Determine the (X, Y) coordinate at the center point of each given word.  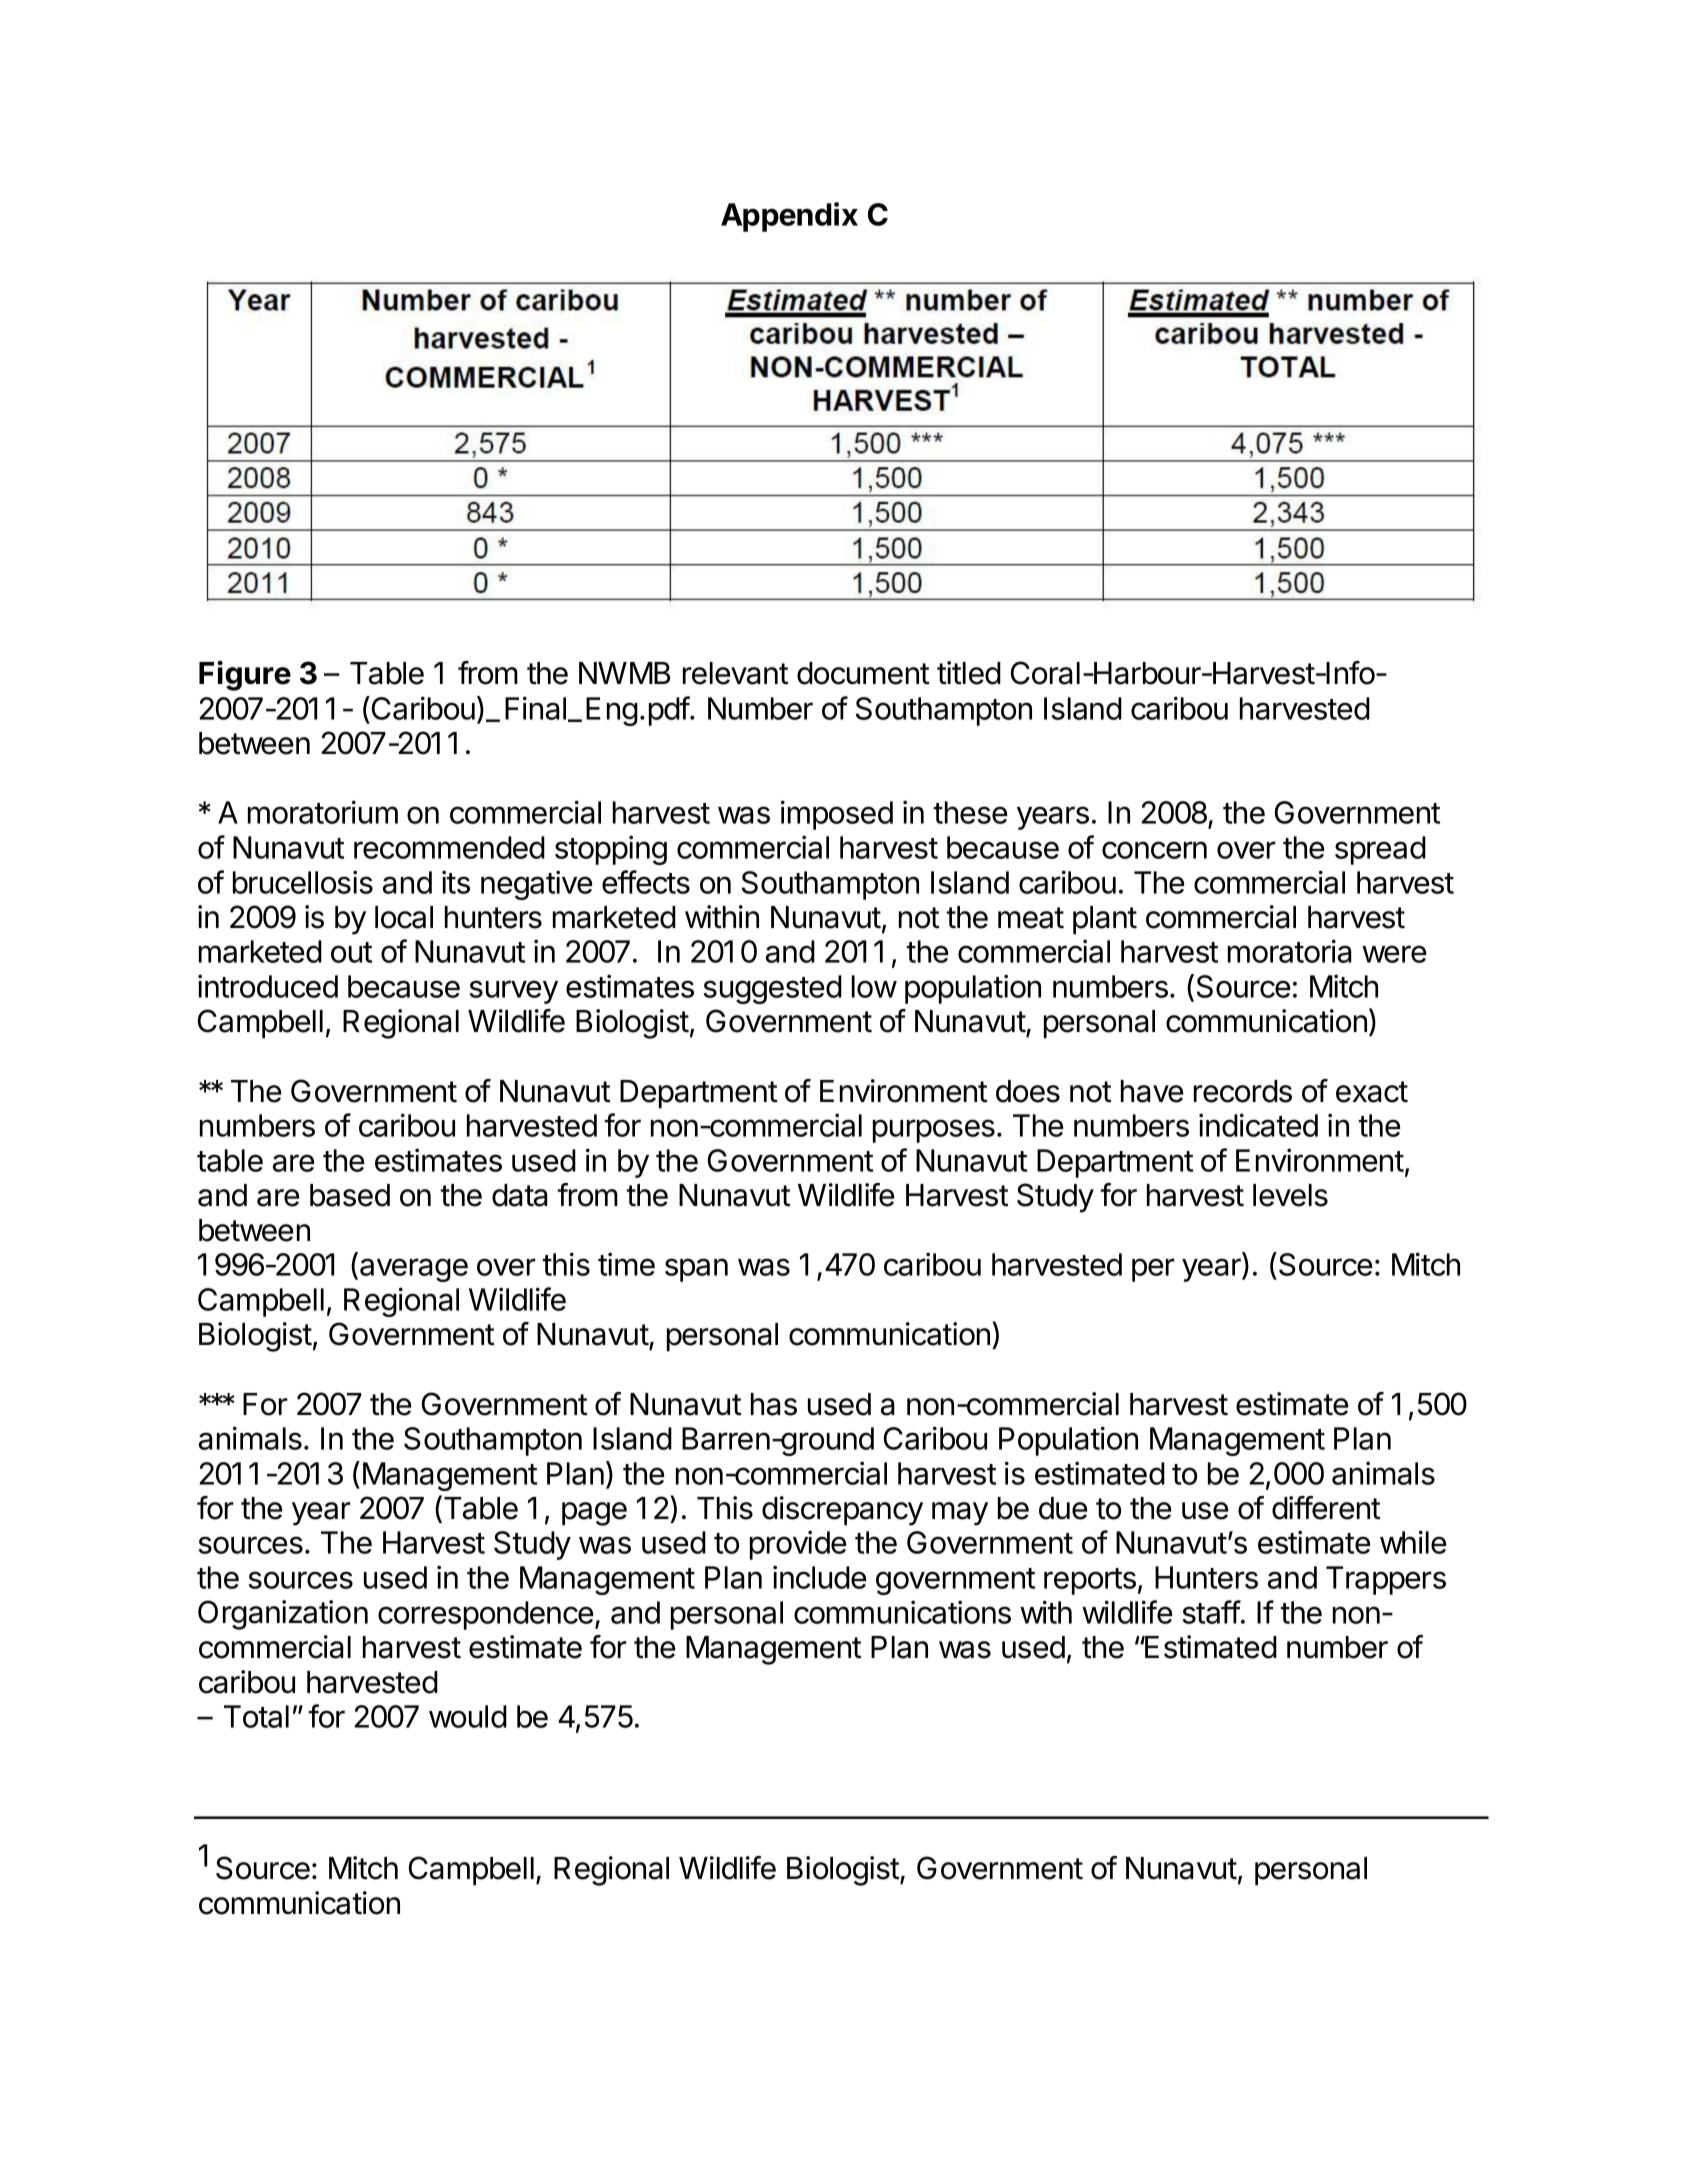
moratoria (1290, 951)
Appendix (789, 217)
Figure (245, 675)
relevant (736, 673)
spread (1380, 850)
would (468, 1716)
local (404, 917)
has (774, 1404)
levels (1290, 1195)
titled (969, 673)
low (874, 986)
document (863, 673)
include (820, 1577)
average (414, 1270)
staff (1212, 1612)
